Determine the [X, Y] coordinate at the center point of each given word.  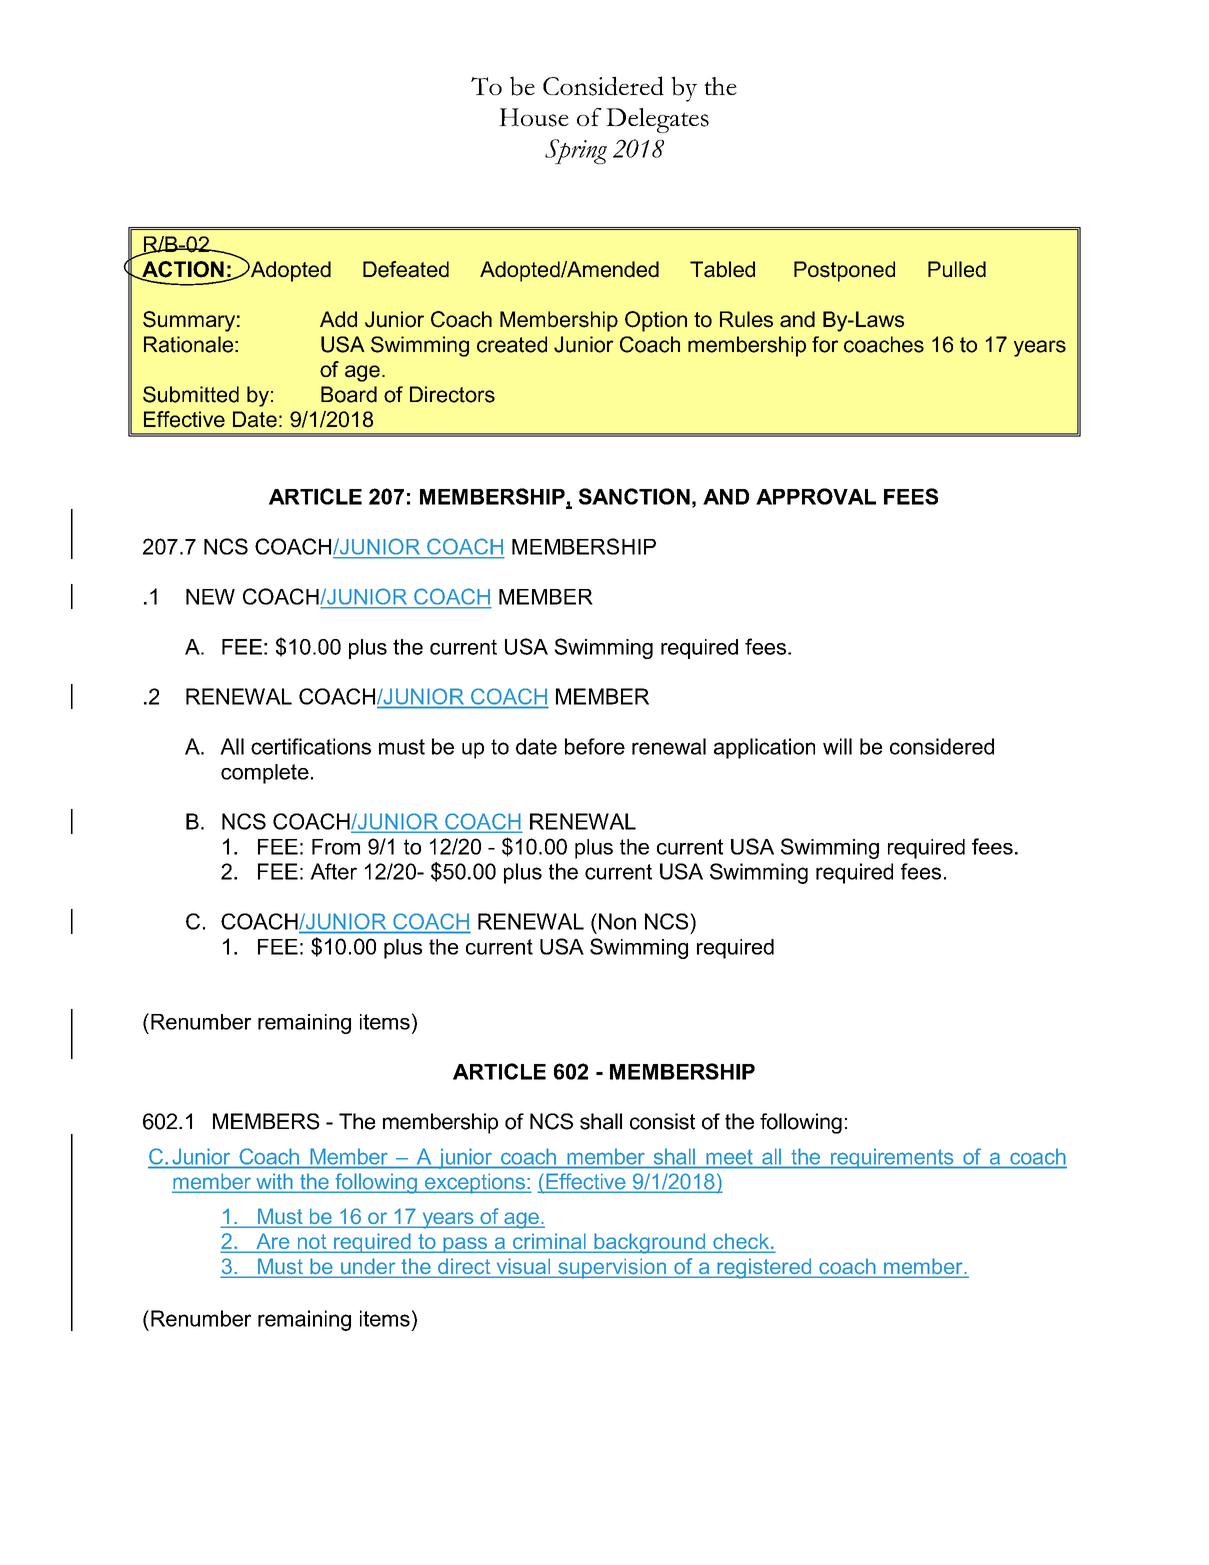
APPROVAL [816, 496]
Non [617, 921]
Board [349, 394]
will [837, 746]
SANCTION [634, 496]
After [333, 871]
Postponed [844, 271]
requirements [892, 1158]
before [595, 746]
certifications [311, 746]
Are [273, 1242]
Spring [576, 151]
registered [764, 1268]
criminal [549, 1242]
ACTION [182, 270]
